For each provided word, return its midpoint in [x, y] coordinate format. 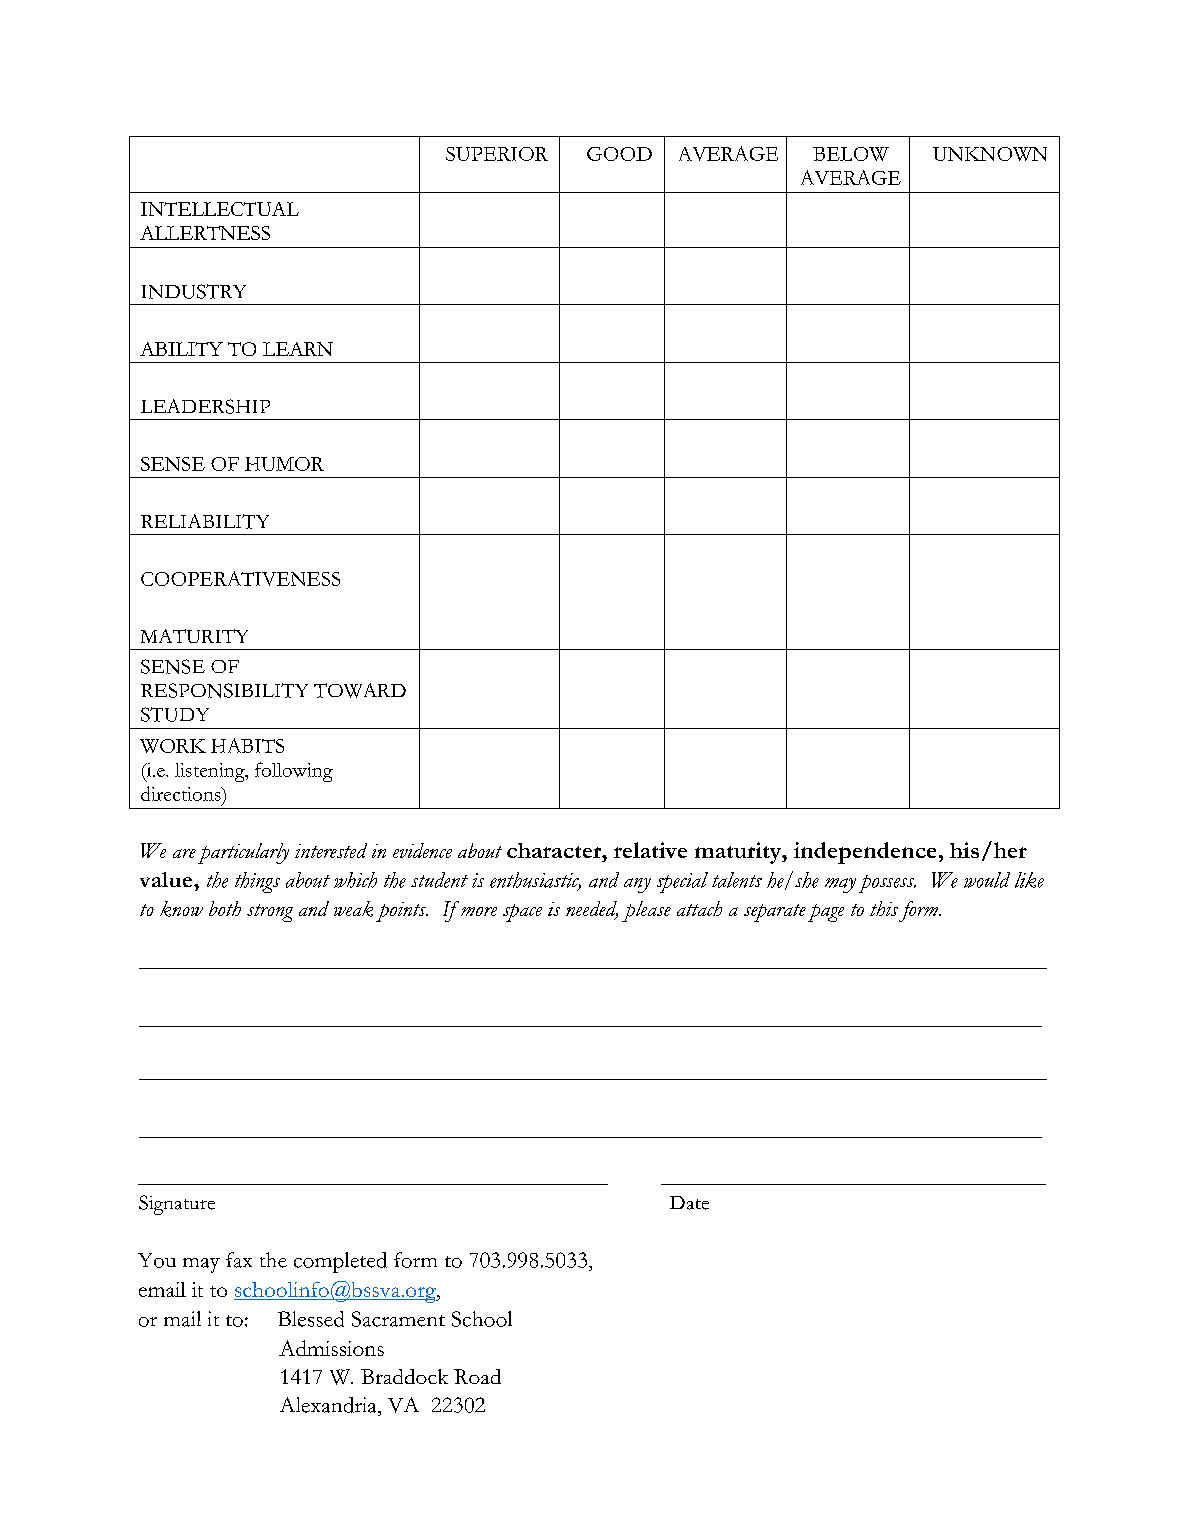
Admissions [331, 1348]
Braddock [404, 1376]
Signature [177, 1205]
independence [865, 853]
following [294, 772]
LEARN [298, 349]
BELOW [851, 154]
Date [689, 1203]
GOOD [619, 154]
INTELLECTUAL [220, 209]
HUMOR [284, 464]
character [555, 850]
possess [887, 884]
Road [477, 1376]
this [884, 908]
